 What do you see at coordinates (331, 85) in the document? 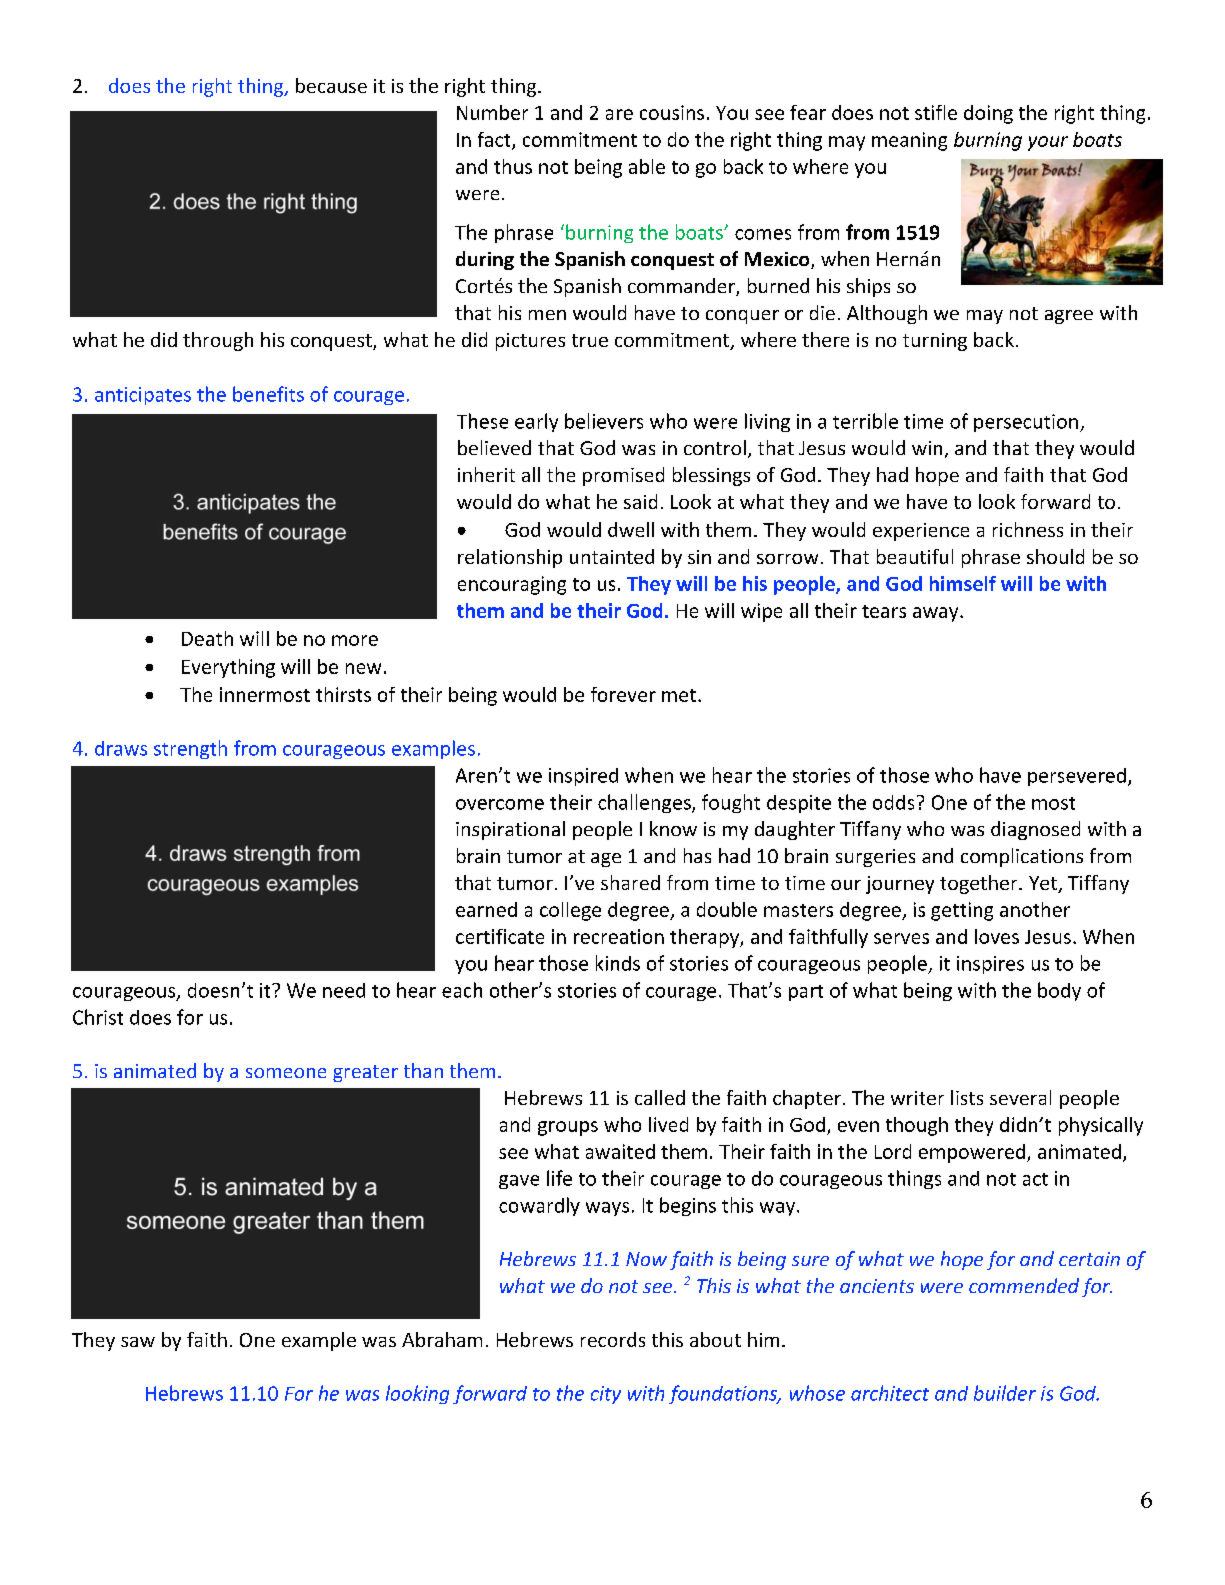
I see `because` at bounding box center [331, 85].
